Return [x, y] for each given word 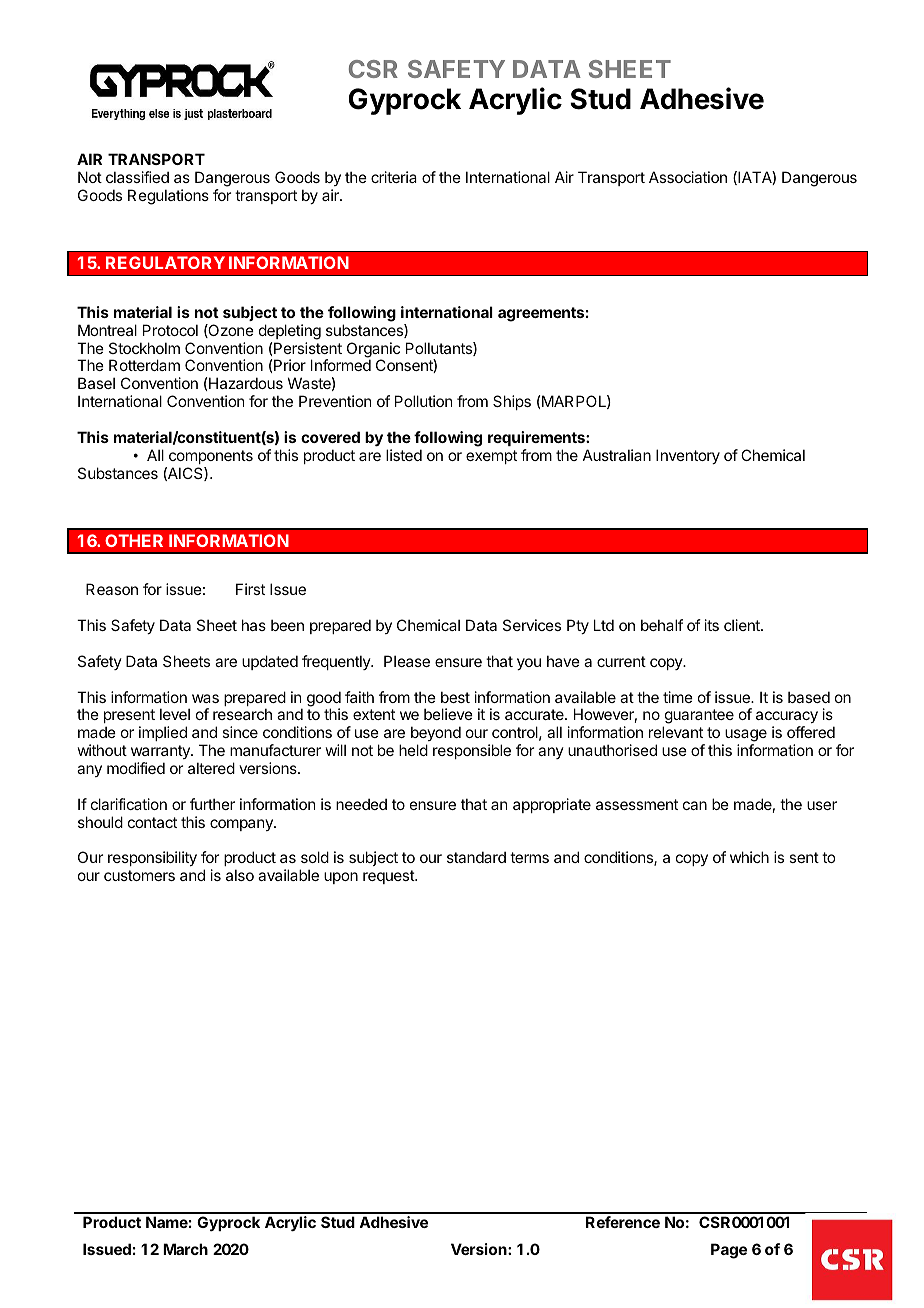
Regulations [168, 197]
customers [139, 875]
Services [532, 625]
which [749, 857]
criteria [394, 177]
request [389, 877]
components [211, 457]
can [695, 805]
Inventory [688, 456]
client [743, 625]
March [185, 1249]
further [212, 804]
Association [688, 177]
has [254, 625]
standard [476, 857]
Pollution [423, 401]
